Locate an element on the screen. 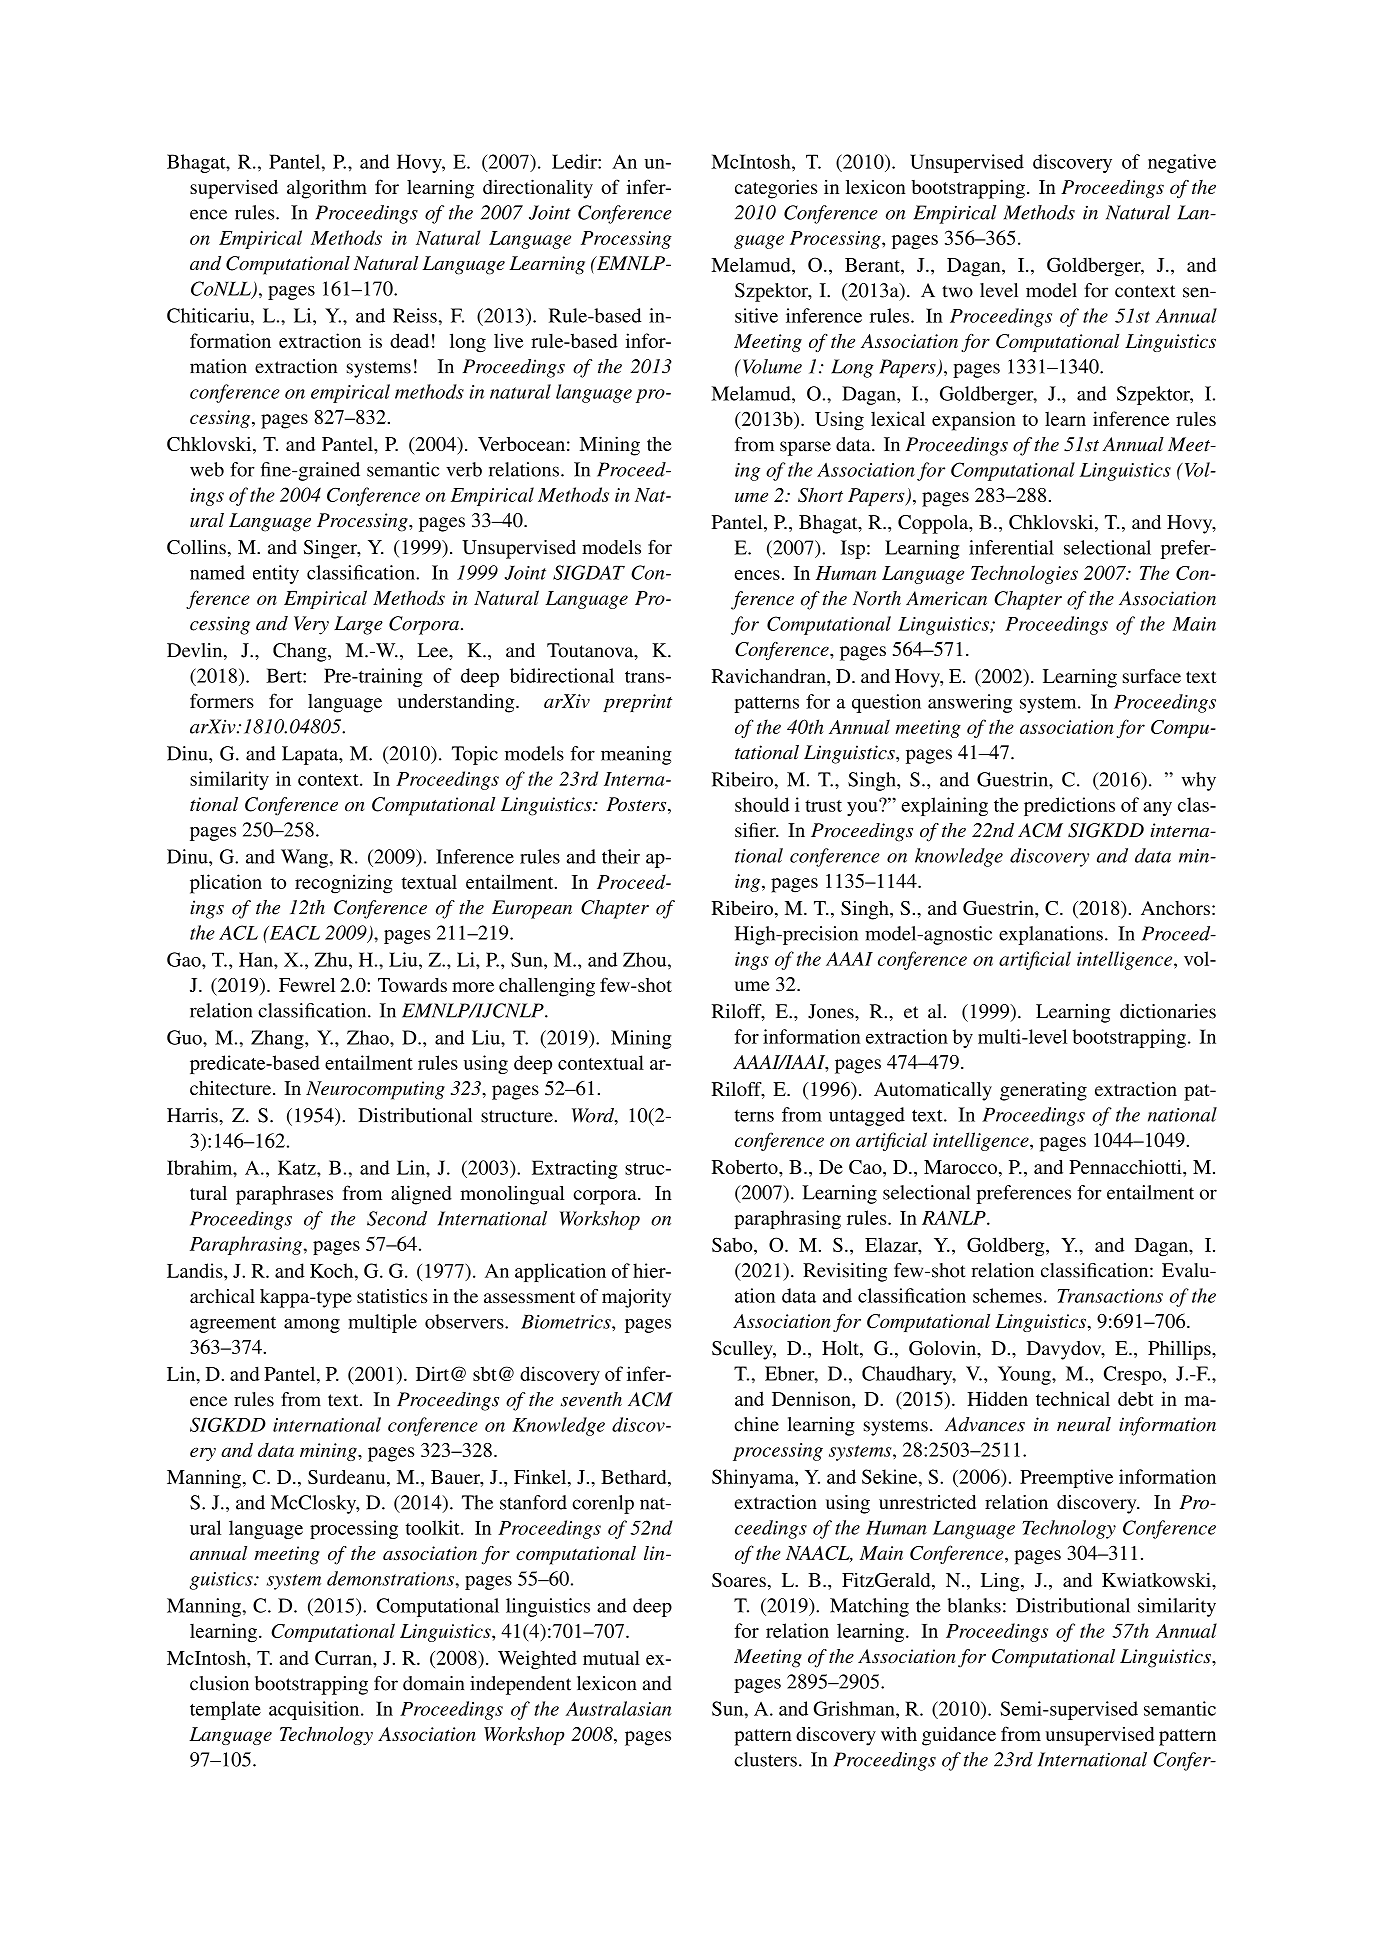  categories is located at coordinates (776, 189).
